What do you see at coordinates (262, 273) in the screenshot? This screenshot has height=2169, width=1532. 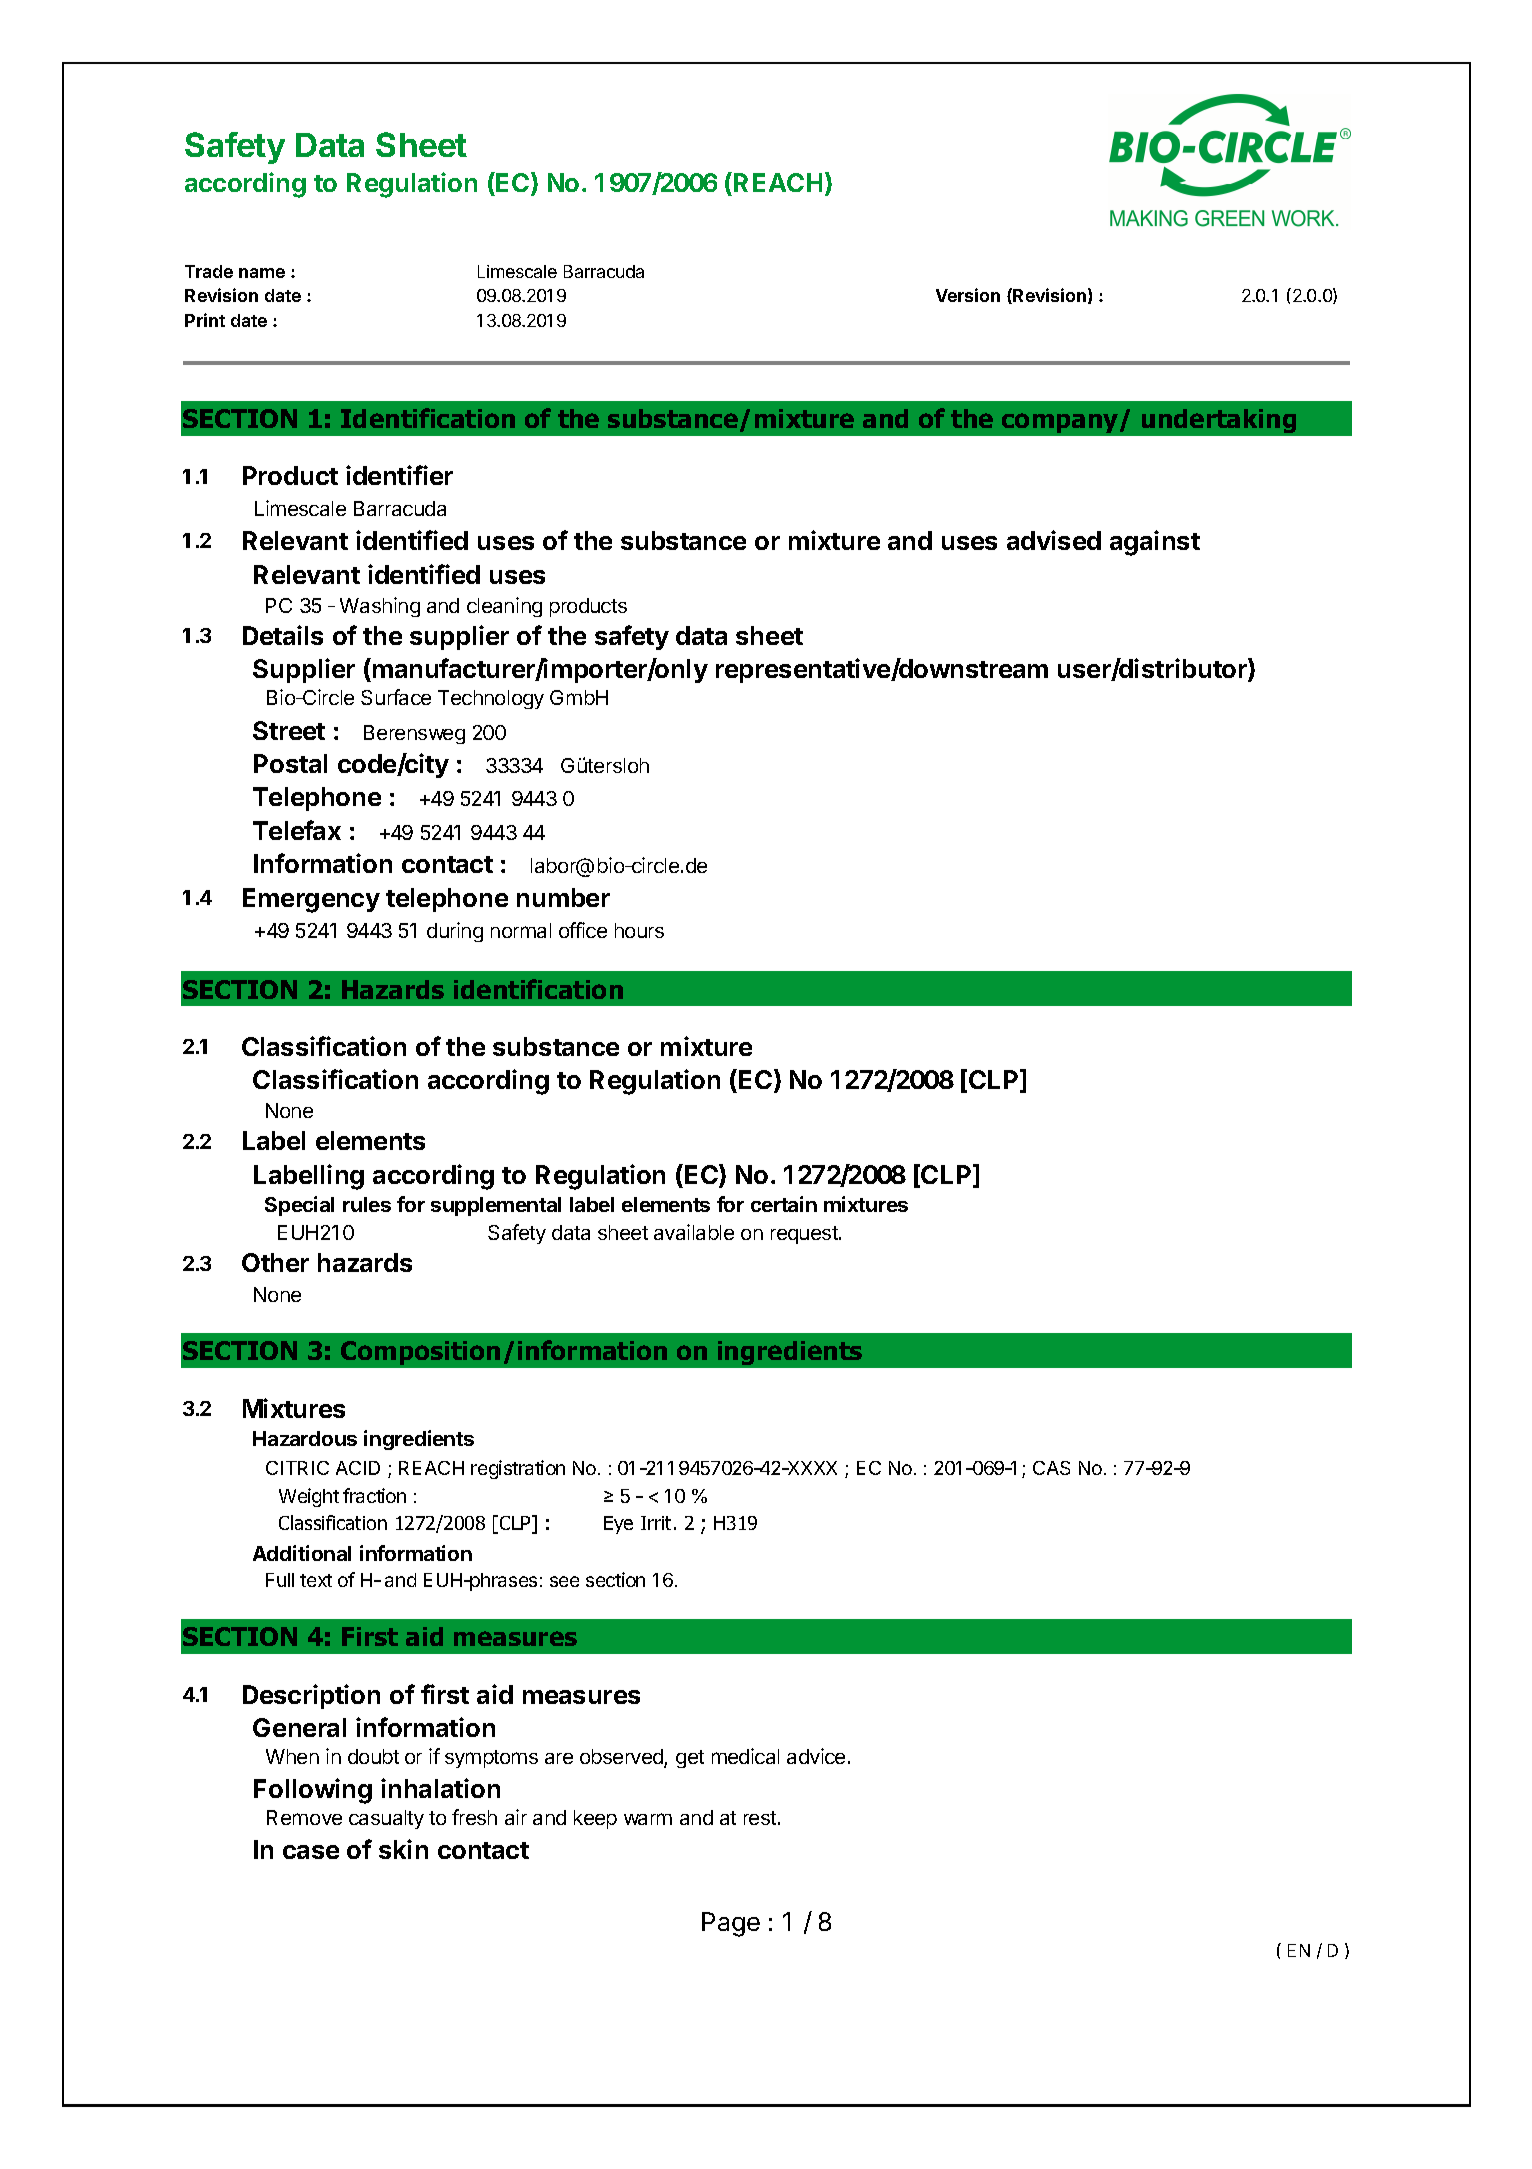 I see `name` at bounding box center [262, 273].
